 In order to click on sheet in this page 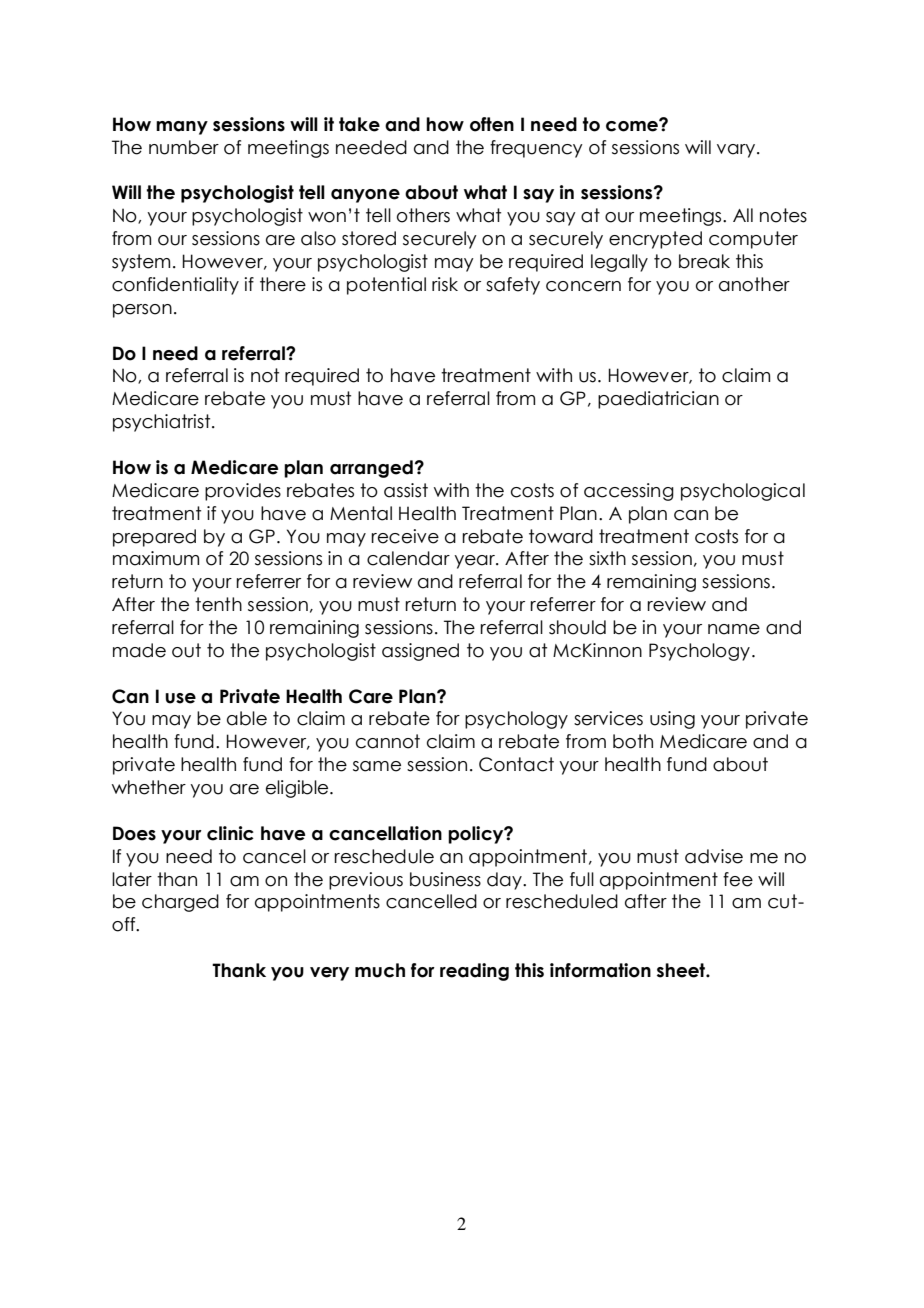, I will do `click(682, 970)`.
